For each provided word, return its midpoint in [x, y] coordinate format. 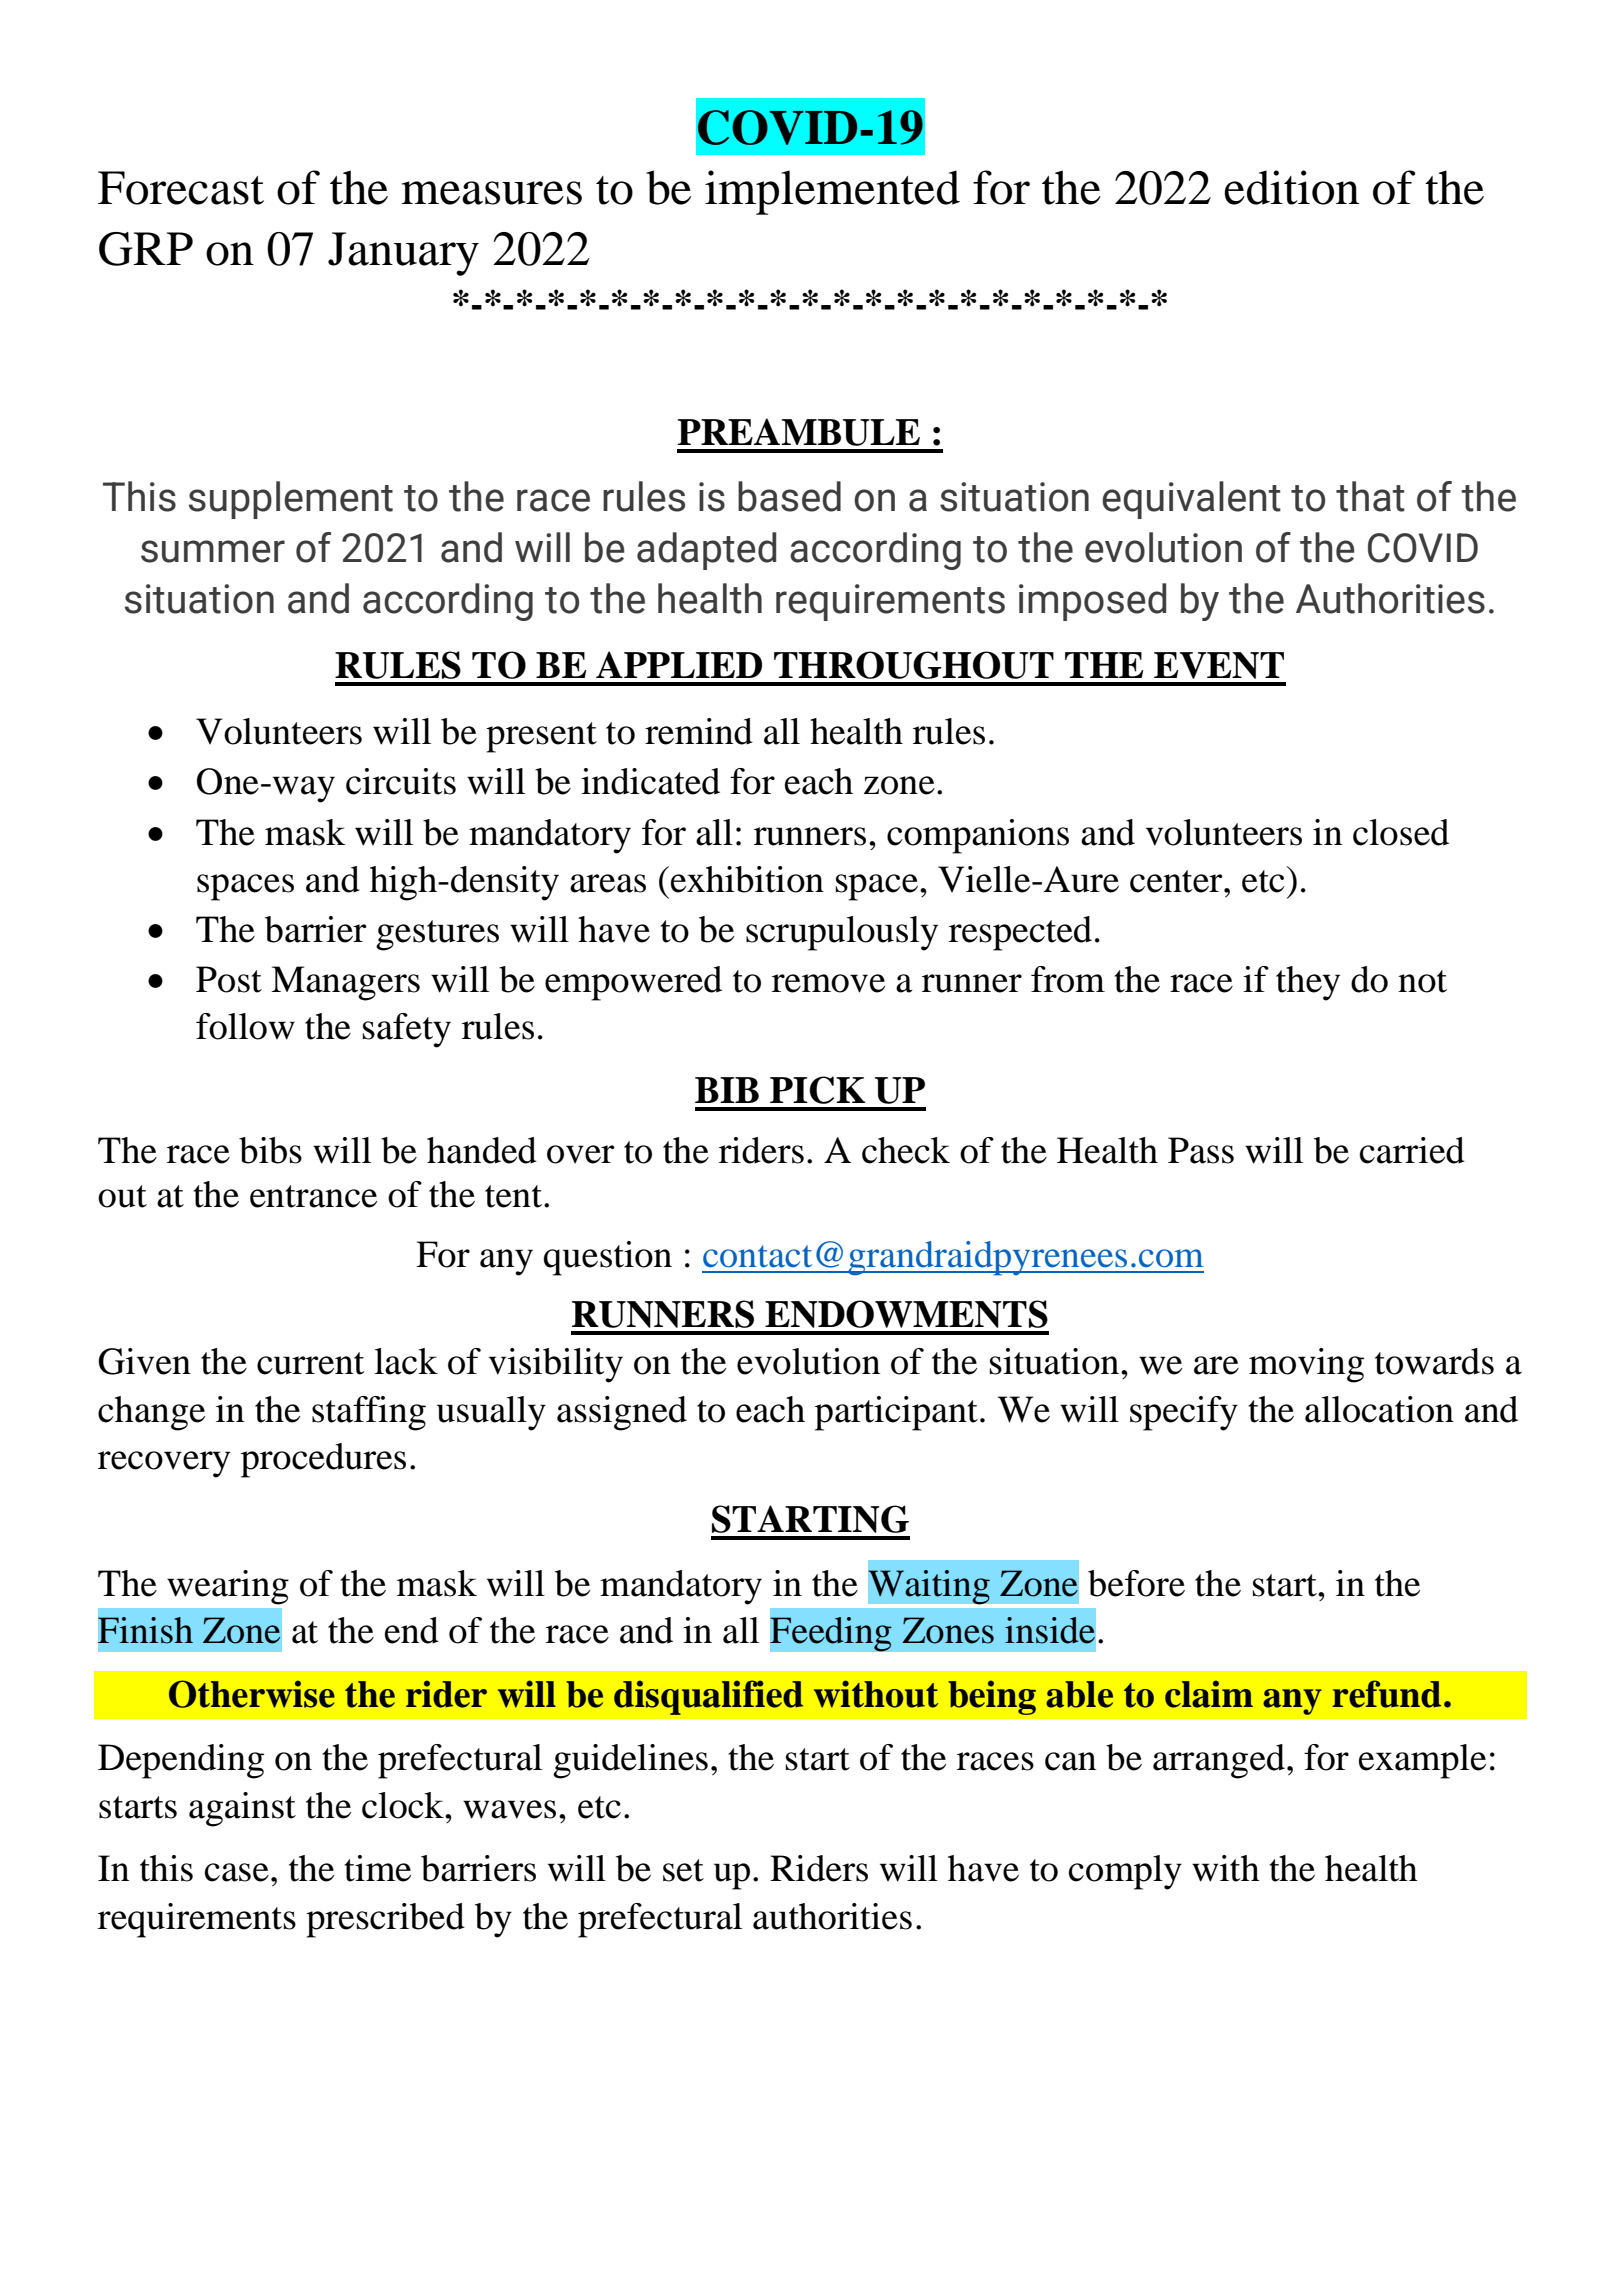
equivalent [1191, 500]
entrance [313, 1196]
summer [213, 551]
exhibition [747, 879]
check [906, 1150]
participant [896, 1413]
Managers [345, 983]
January [403, 254]
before [1136, 1583]
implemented [832, 192]
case [237, 1872]
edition [1291, 187]
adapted [706, 551]
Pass [1201, 1150]
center [1177, 881]
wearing [228, 1587]
